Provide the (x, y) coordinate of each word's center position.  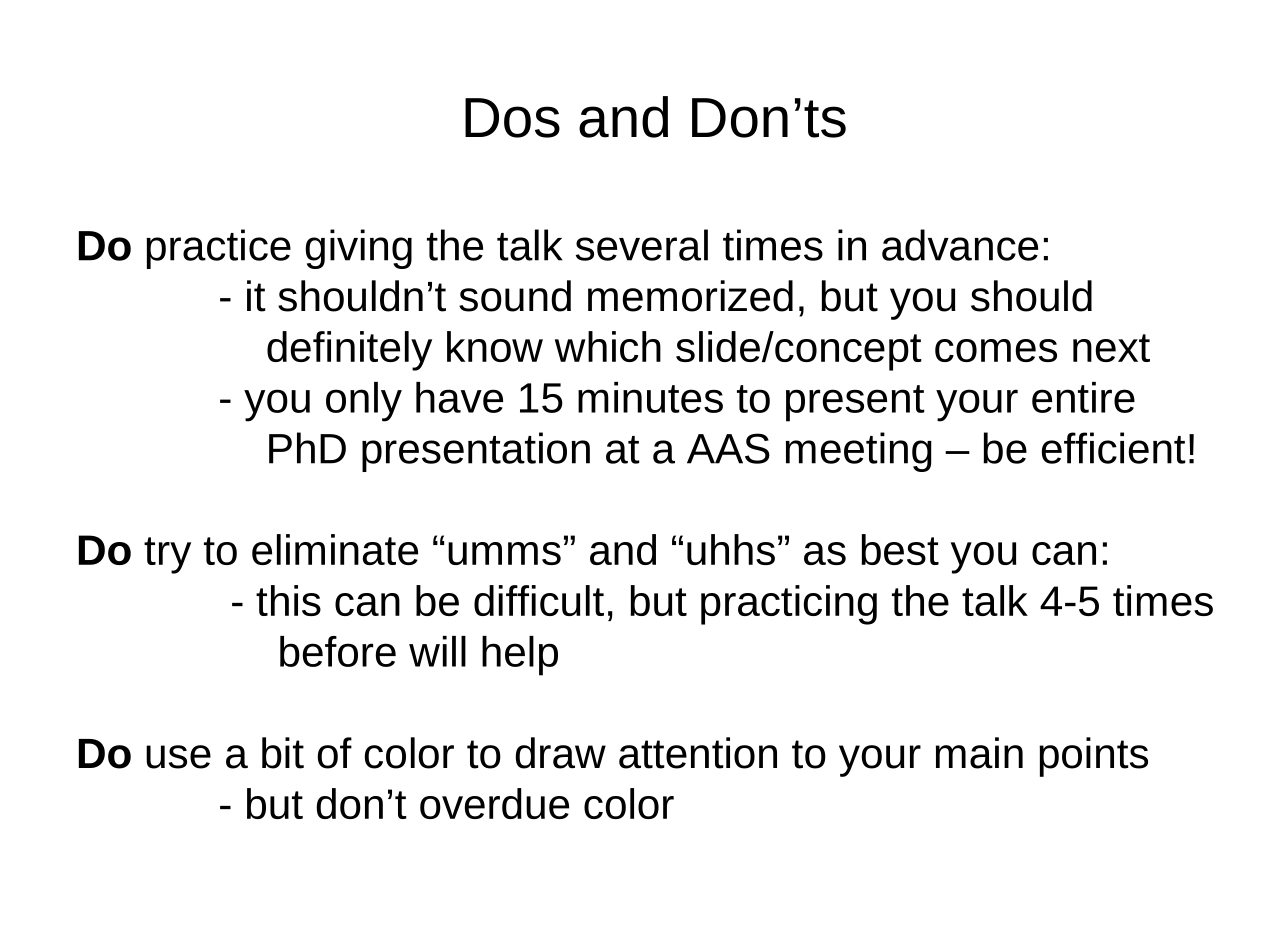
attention (698, 753)
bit (283, 753)
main (979, 753)
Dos (512, 118)
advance (960, 245)
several (642, 245)
